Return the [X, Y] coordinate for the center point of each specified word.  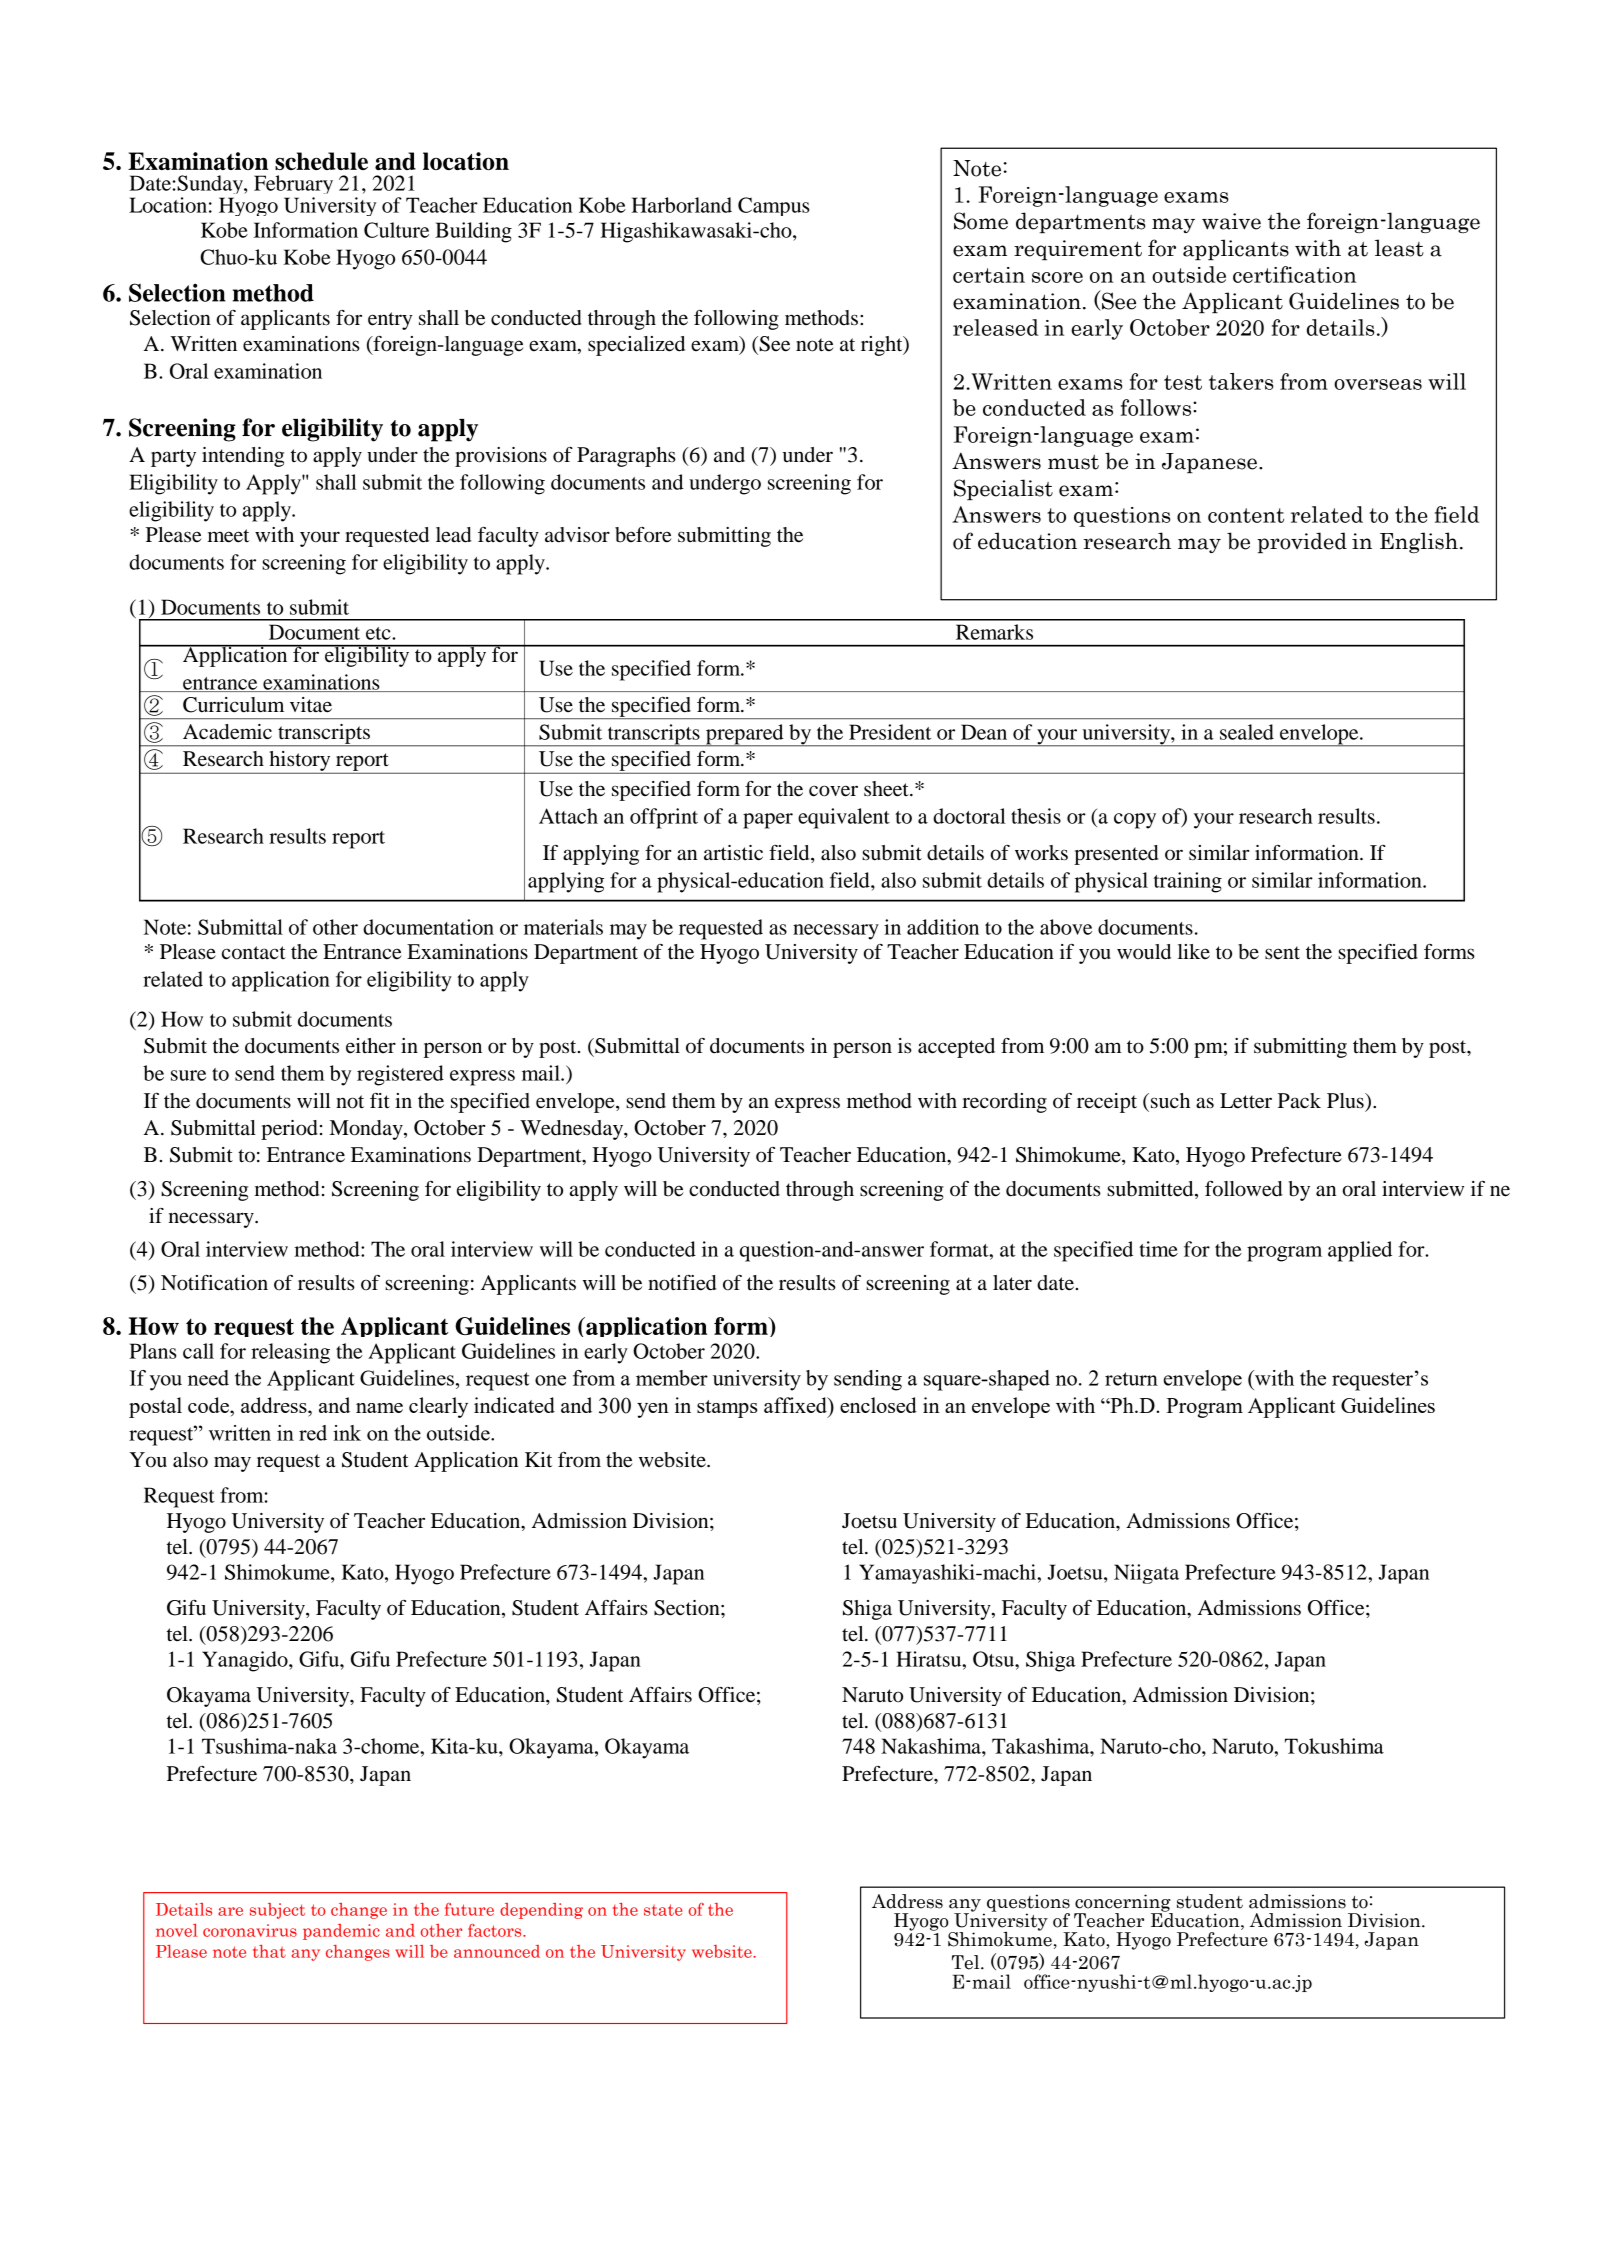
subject [277, 1911]
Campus [774, 206]
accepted [956, 1048]
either [371, 1046]
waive [1231, 221]
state [663, 1910]
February [293, 186]
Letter [1246, 1101]
